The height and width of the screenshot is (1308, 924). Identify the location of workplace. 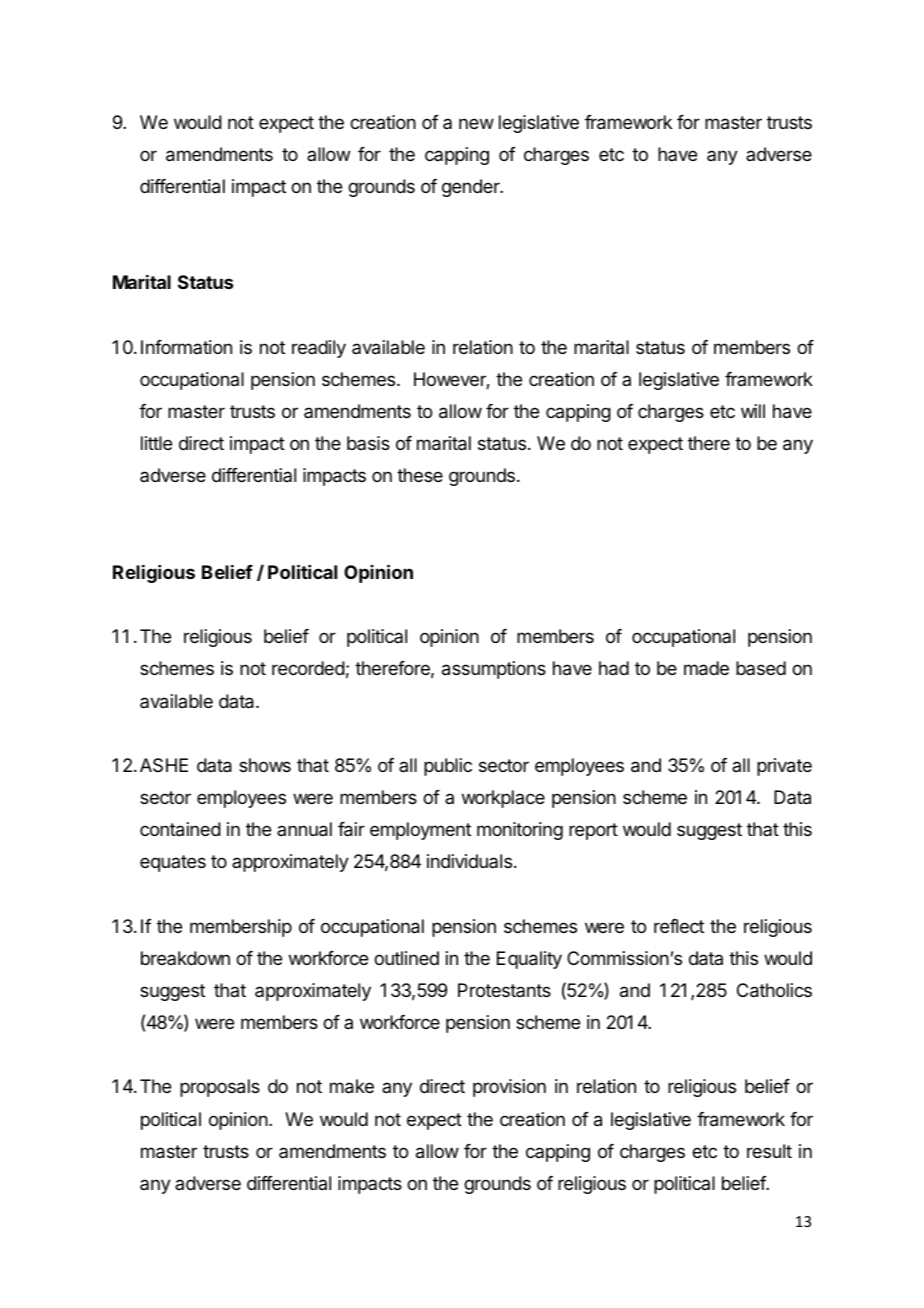
(503, 799).
